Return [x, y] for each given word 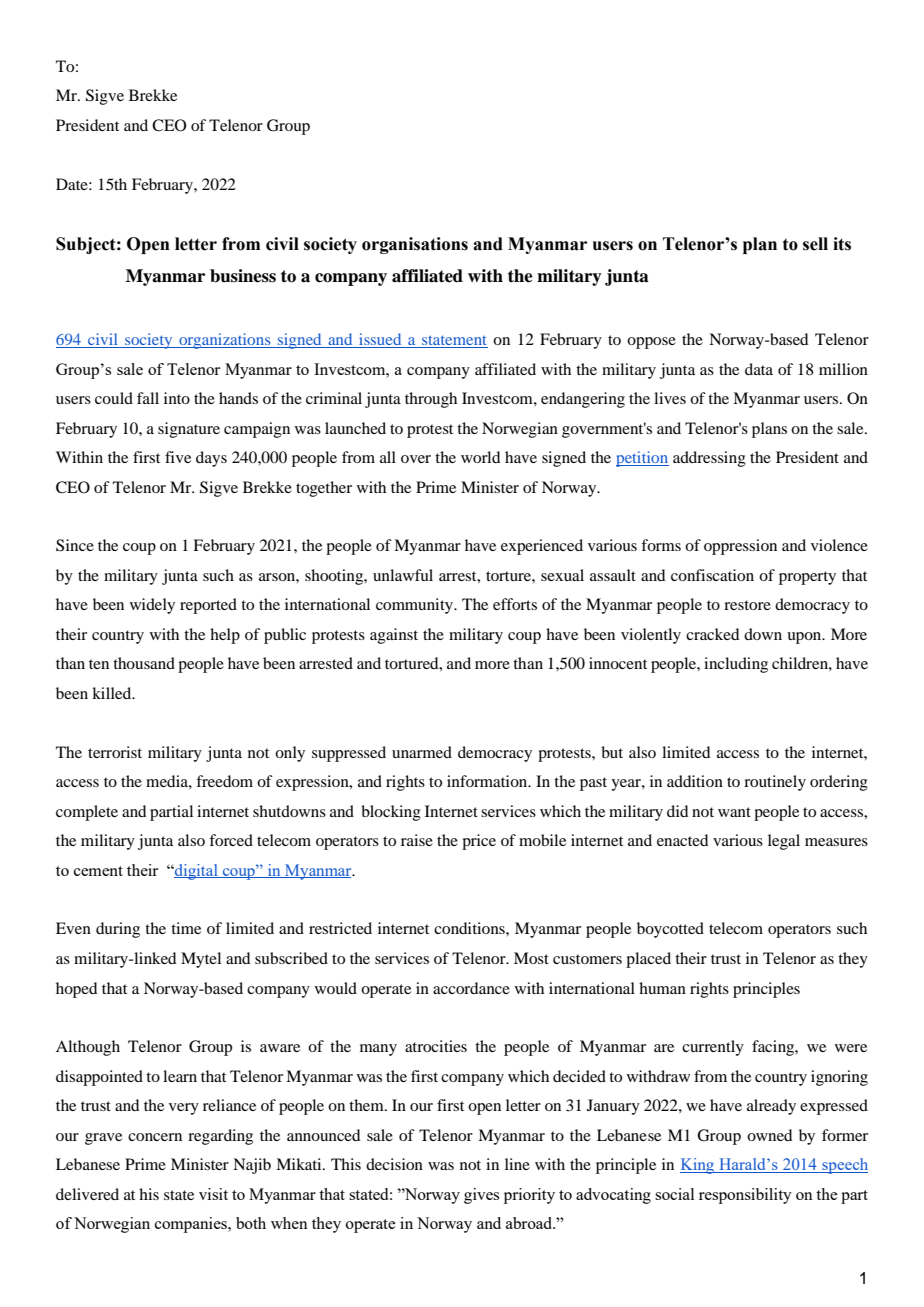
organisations [415, 245]
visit [213, 1194]
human [662, 988]
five [178, 457]
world [480, 457]
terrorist [115, 752]
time [186, 928]
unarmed [422, 752]
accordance [471, 988]
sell [815, 244]
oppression [740, 547]
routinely [775, 783]
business [243, 276]
